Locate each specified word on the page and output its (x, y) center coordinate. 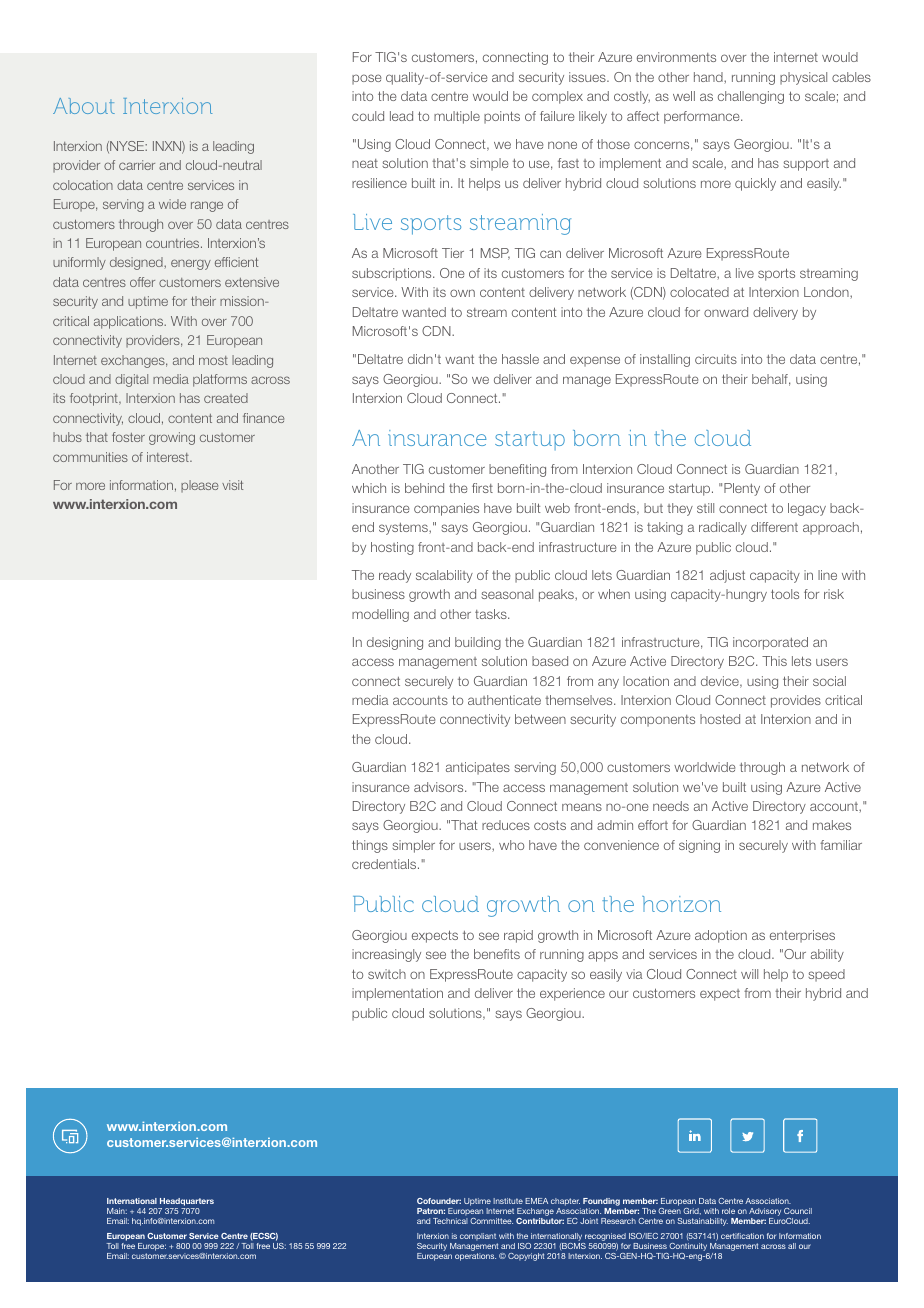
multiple (457, 117)
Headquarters (186, 1203)
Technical (450, 1221)
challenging (751, 97)
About (84, 106)
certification (742, 1236)
